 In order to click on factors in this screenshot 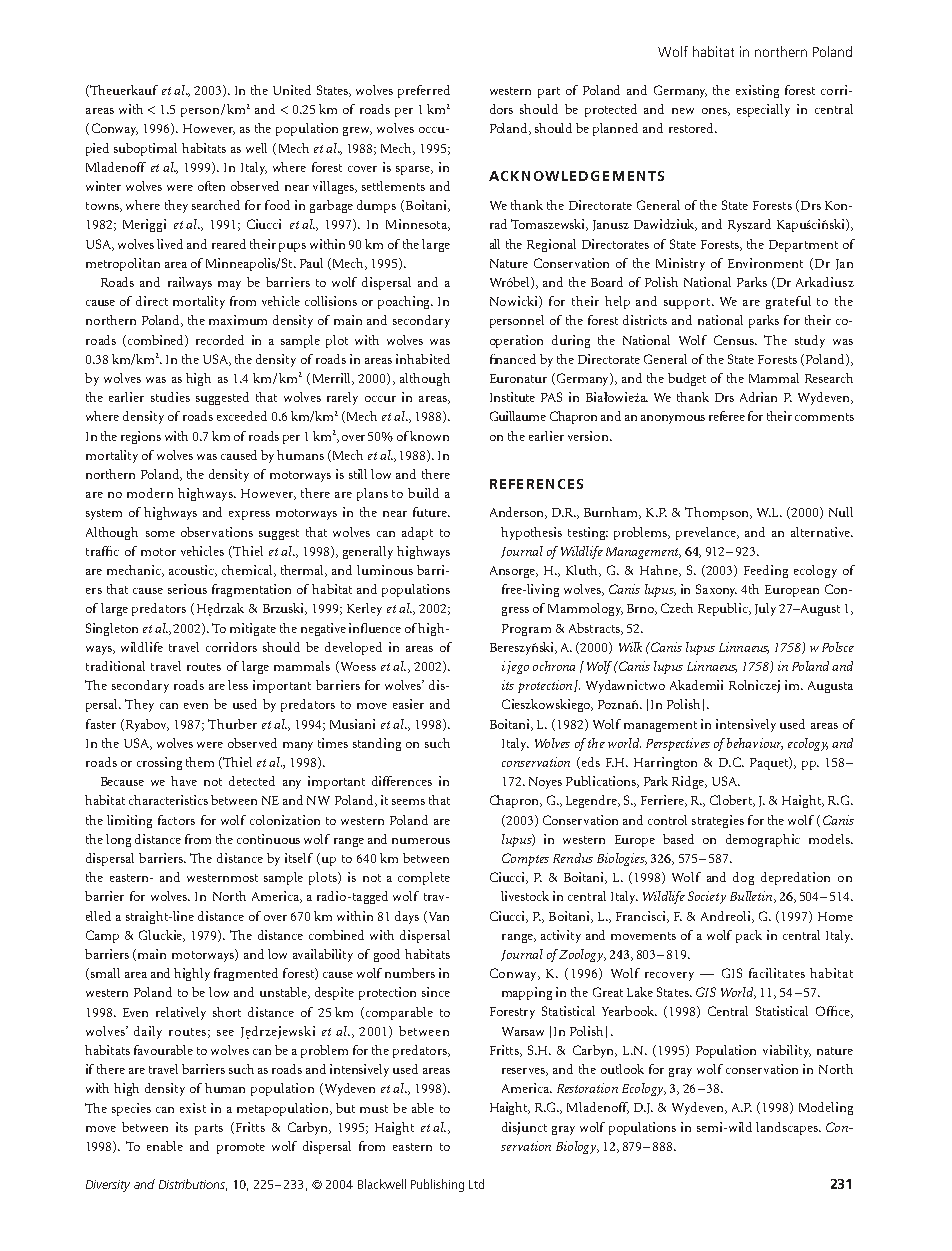, I will do `click(176, 820)`.
